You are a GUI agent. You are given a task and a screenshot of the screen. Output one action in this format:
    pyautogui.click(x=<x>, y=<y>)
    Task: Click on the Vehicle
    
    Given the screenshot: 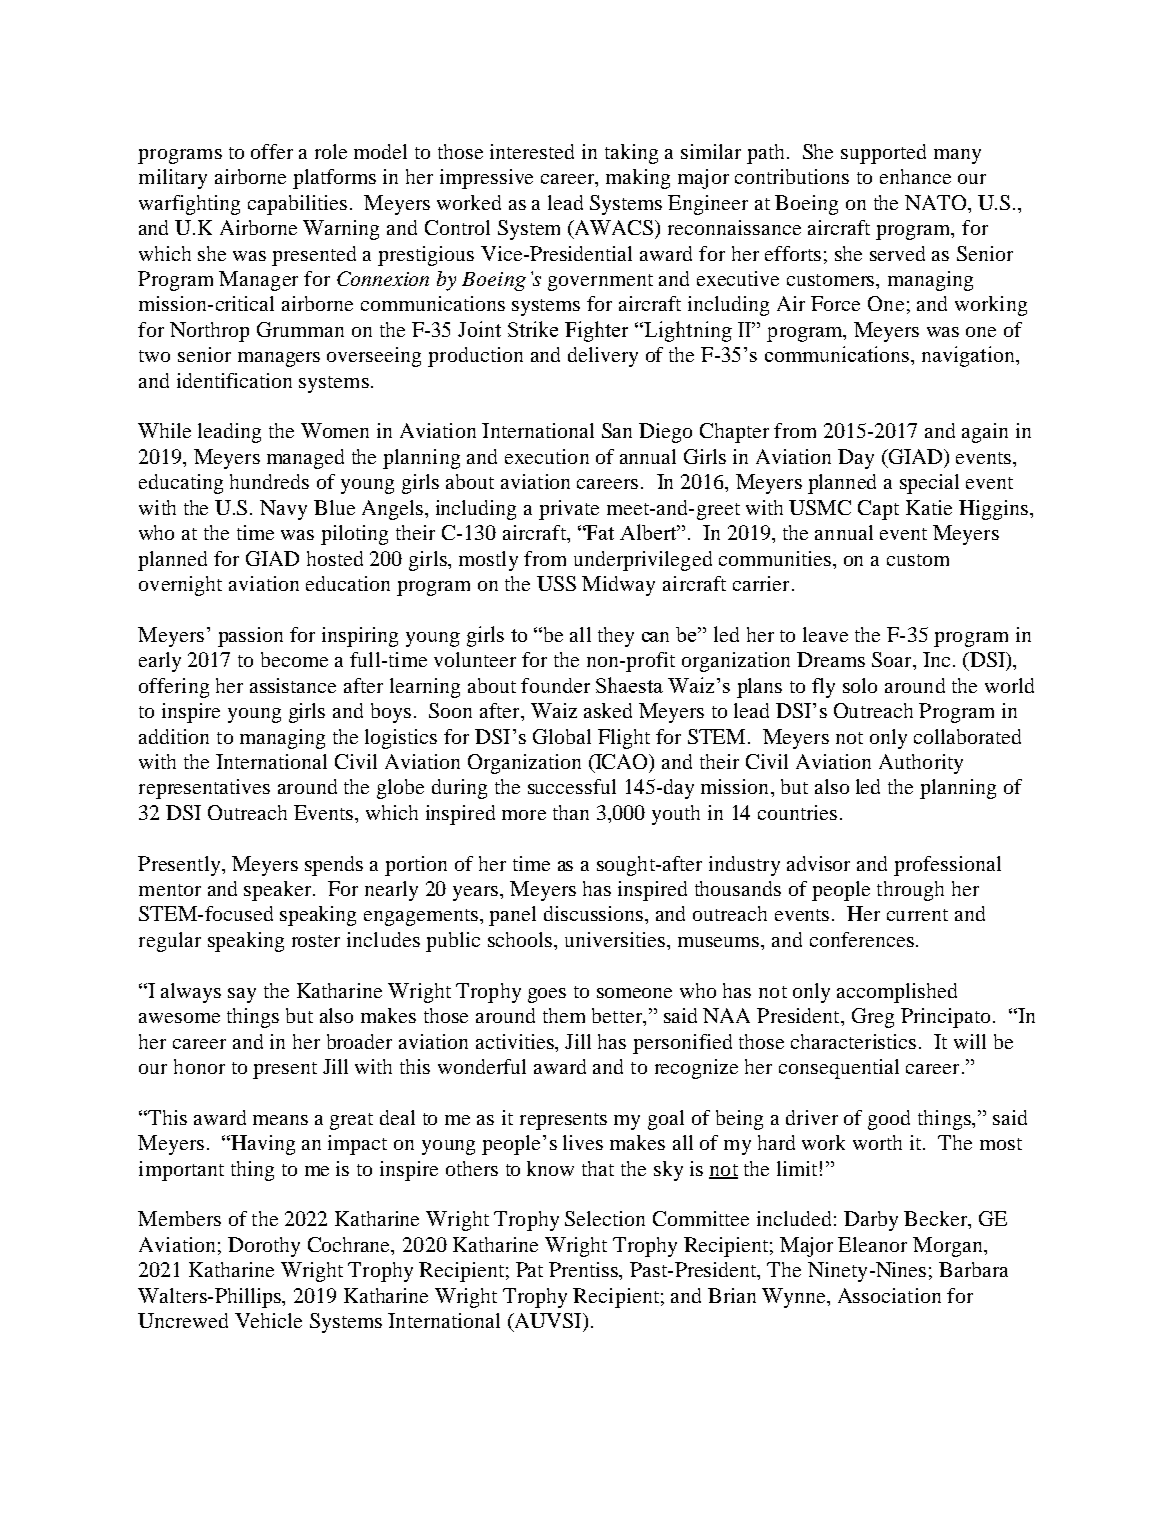 What is the action you would take?
    pyautogui.click(x=268, y=1320)
